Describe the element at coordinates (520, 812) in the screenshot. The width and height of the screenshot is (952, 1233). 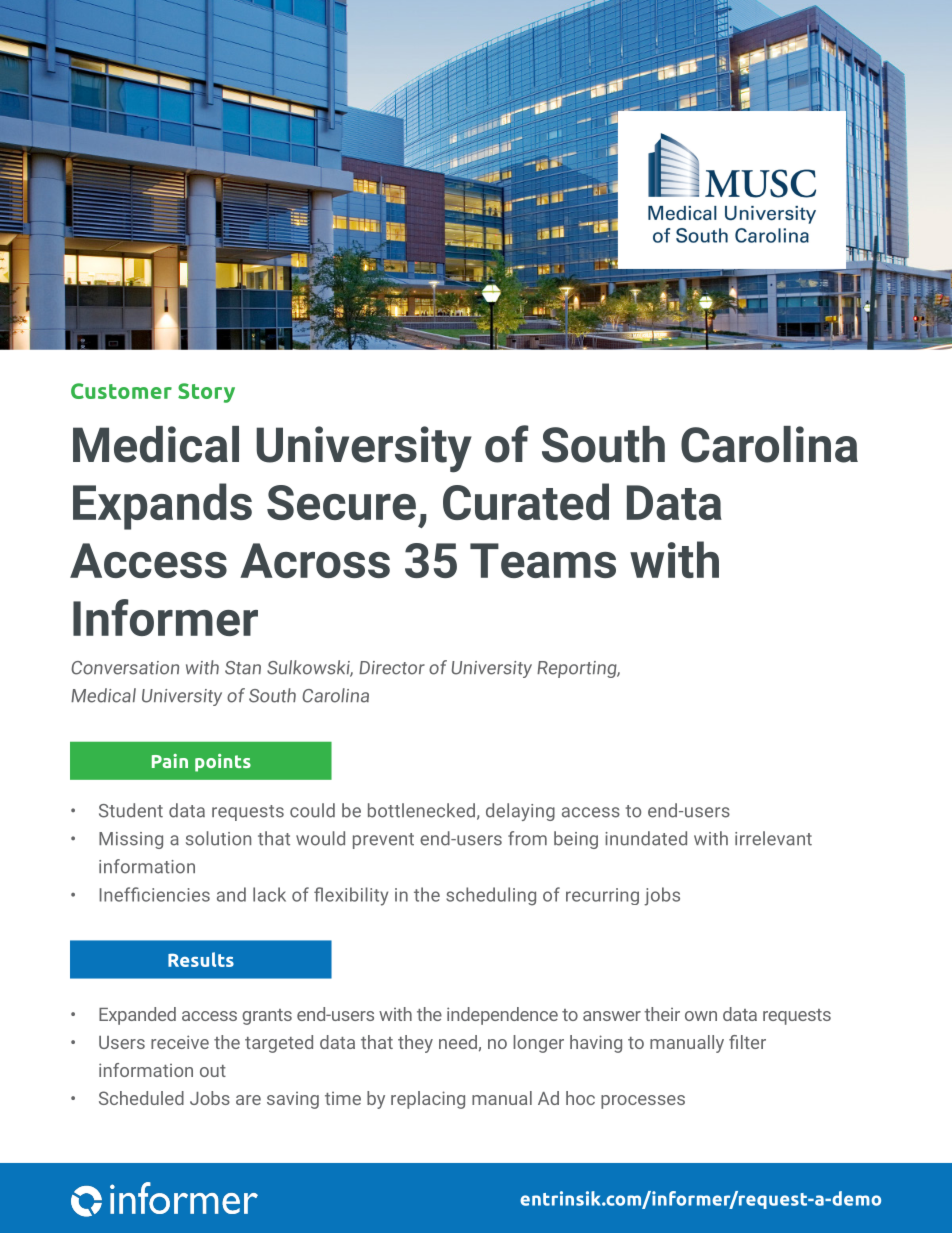
I see `delaying` at that location.
